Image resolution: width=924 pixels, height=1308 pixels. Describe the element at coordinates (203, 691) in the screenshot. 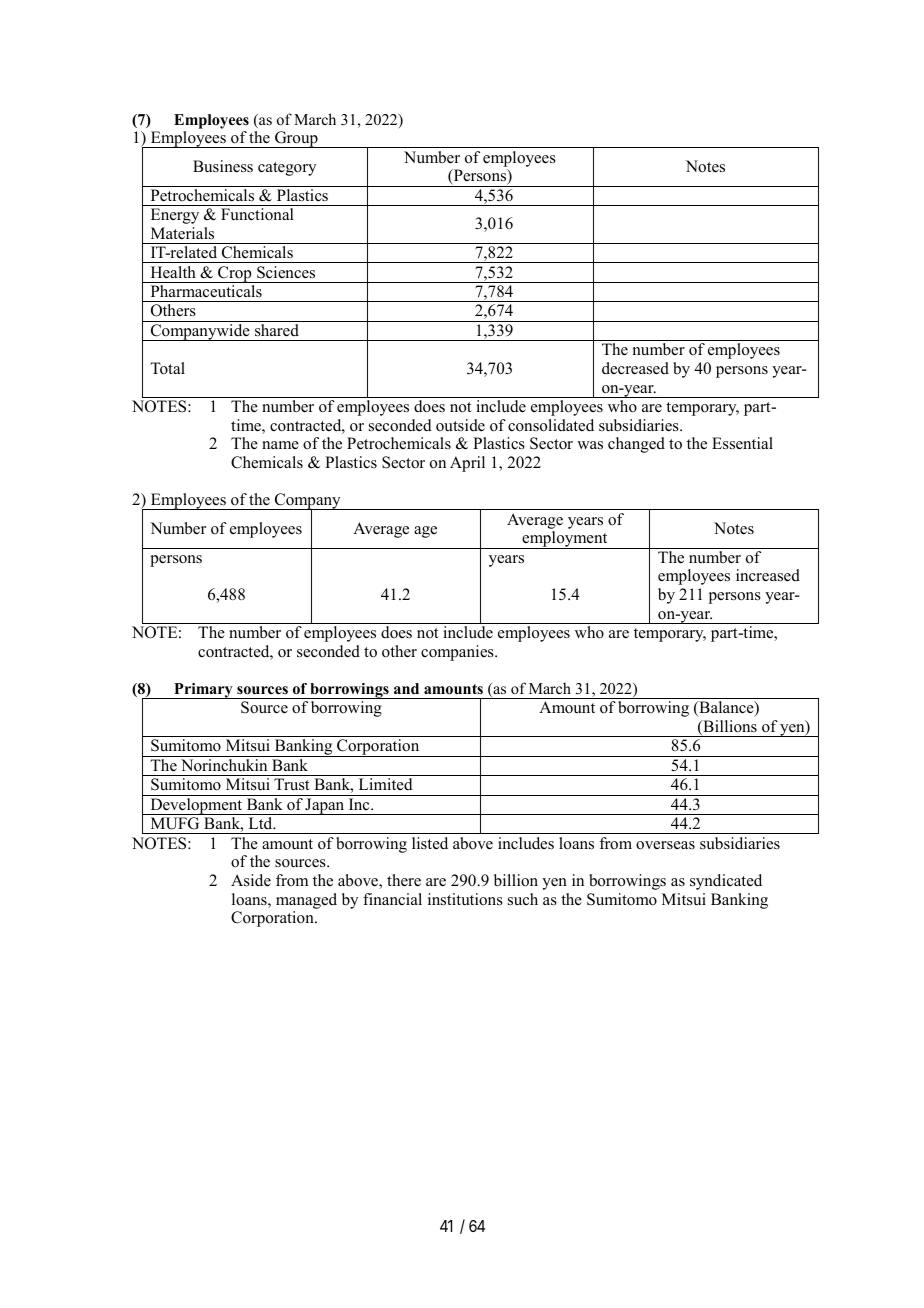

I see `Primary` at that location.
